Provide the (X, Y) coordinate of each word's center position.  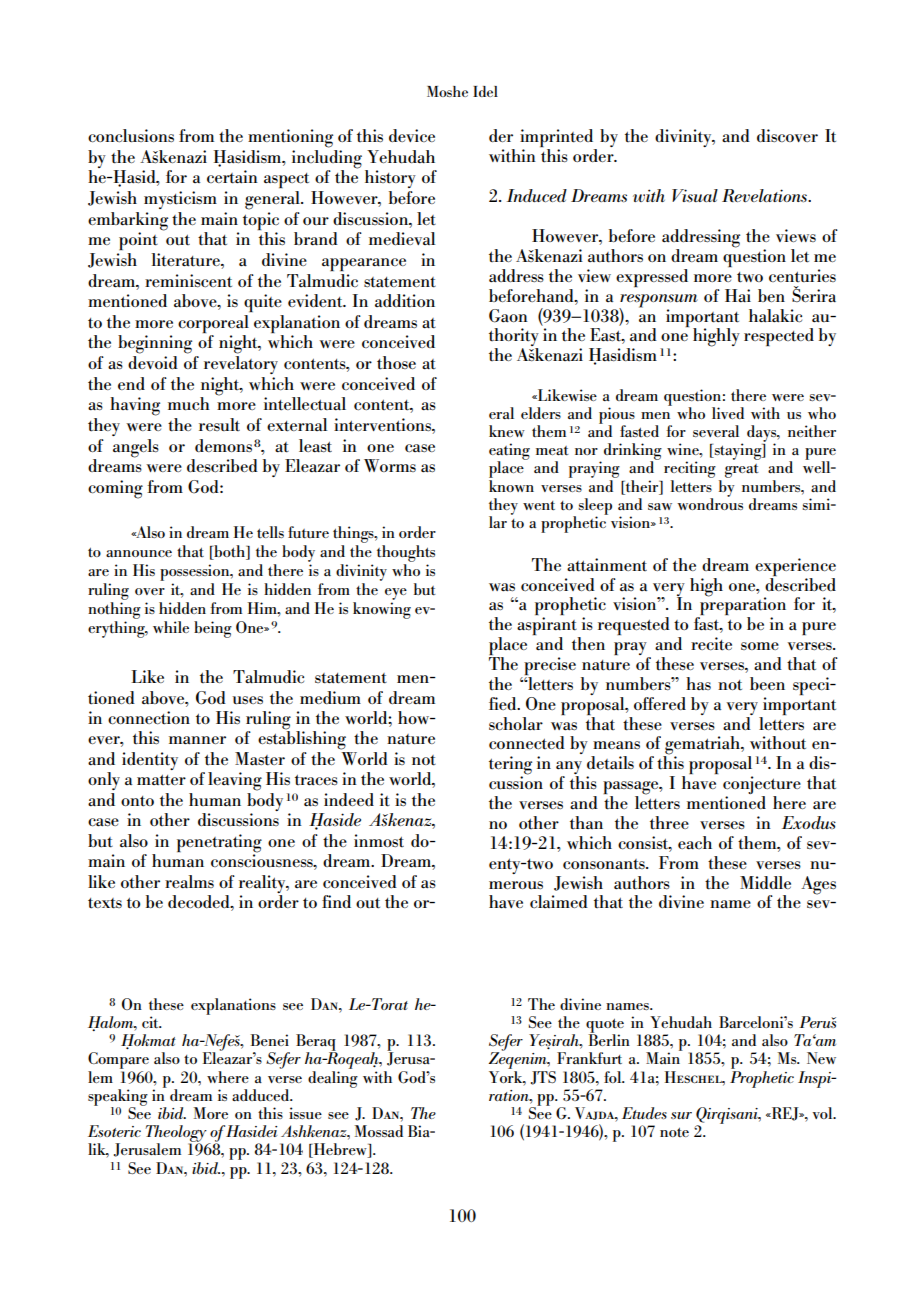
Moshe (447, 91)
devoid (153, 362)
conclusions (131, 136)
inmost (379, 840)
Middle (765, 882)
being (213, 629)
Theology (177, 1135)
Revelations (765, 195)
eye (396, 594)
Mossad (379, 1131)
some (760, 646)
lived (728, 413)
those (396, 363)
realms (189, 881)
